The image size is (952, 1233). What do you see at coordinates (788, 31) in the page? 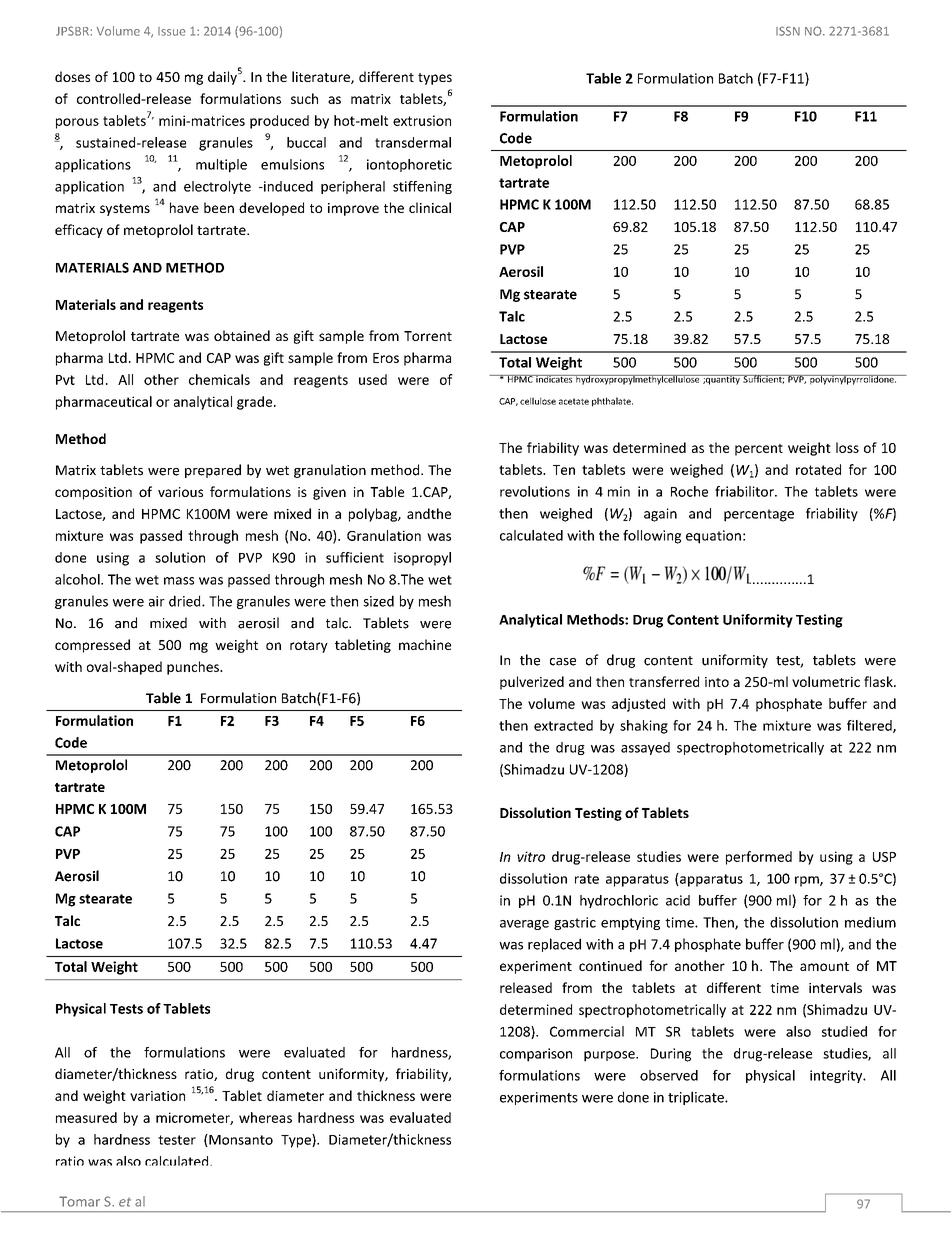
I see `ISSN` at bounding box center [788, 31].
